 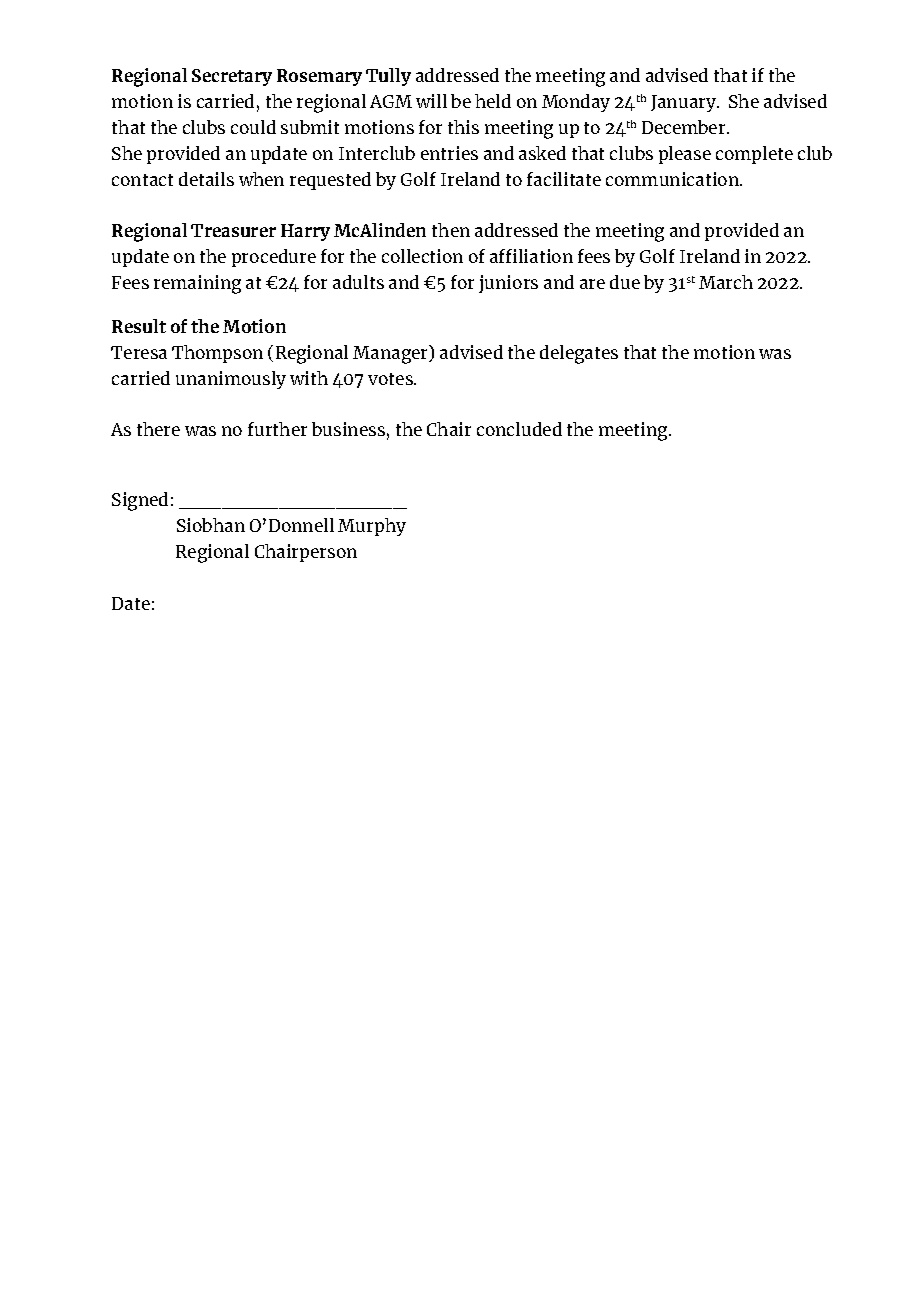 What do you see at coordinates (391, 379) in the screenshot?
I see `votes` at bounding box center [391, 379].
